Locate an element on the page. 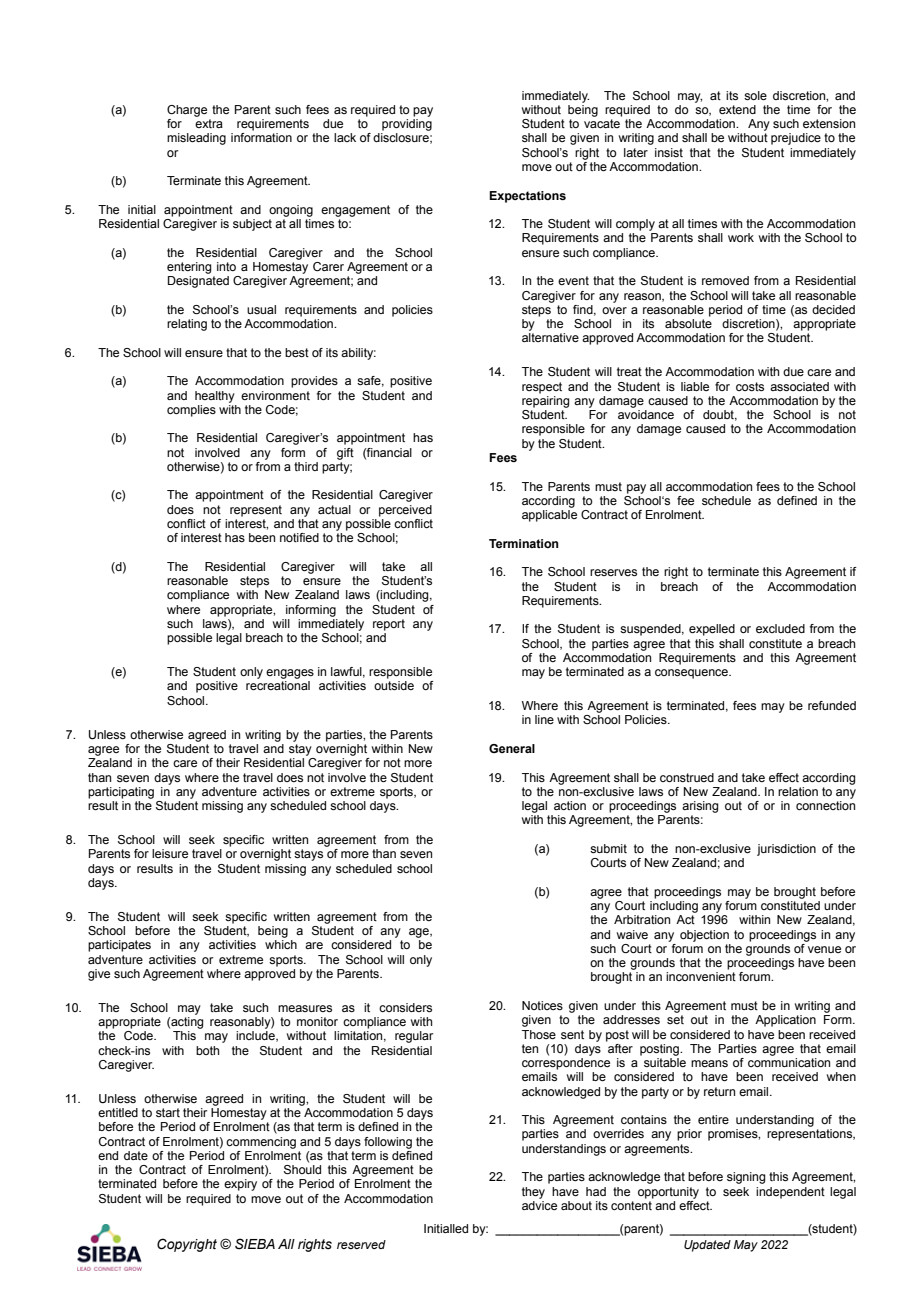 The image size is (924, 1307). leisure is located at coordinates (170, 853).
